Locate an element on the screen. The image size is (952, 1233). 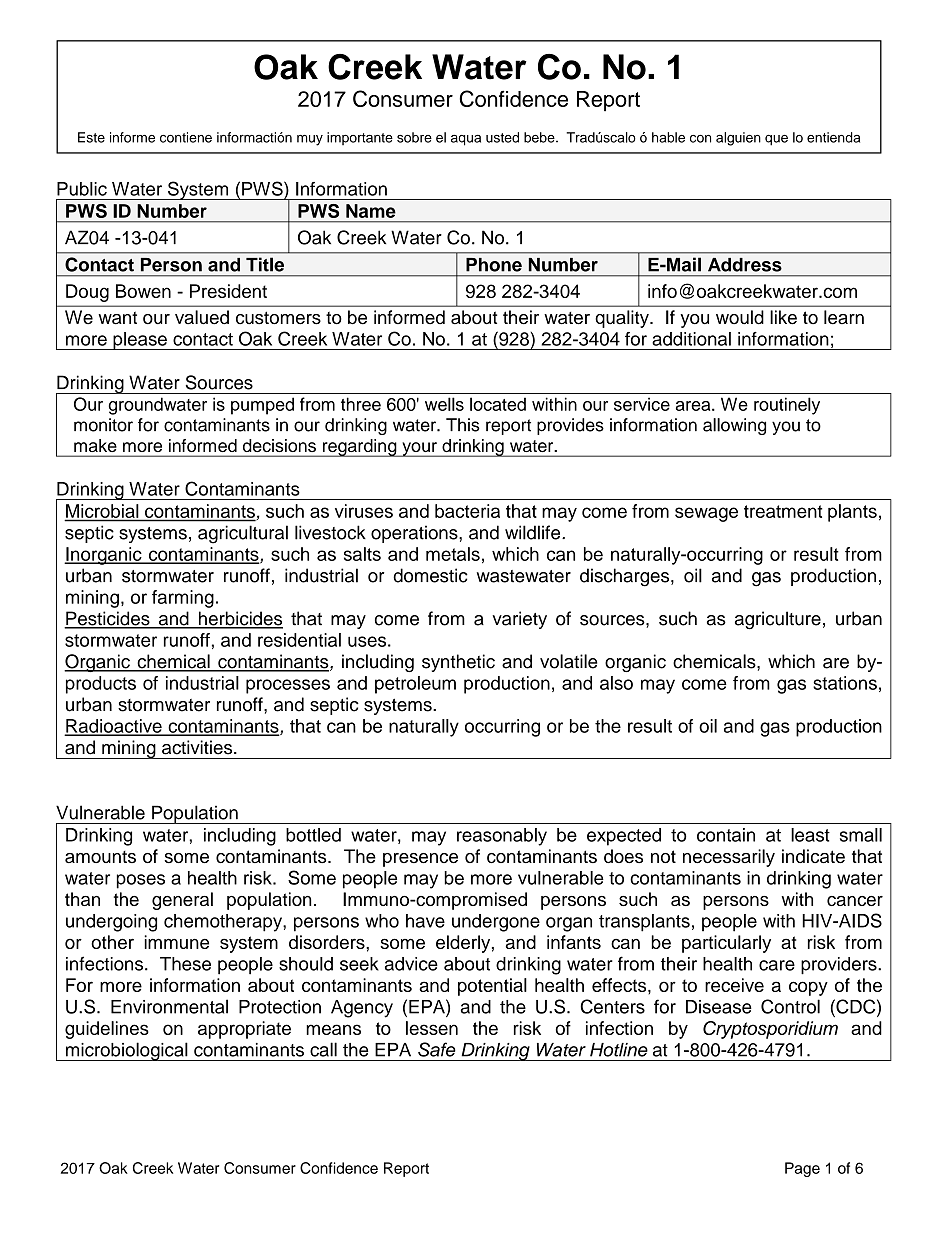
routinely is located at coordinates (787, 406).
